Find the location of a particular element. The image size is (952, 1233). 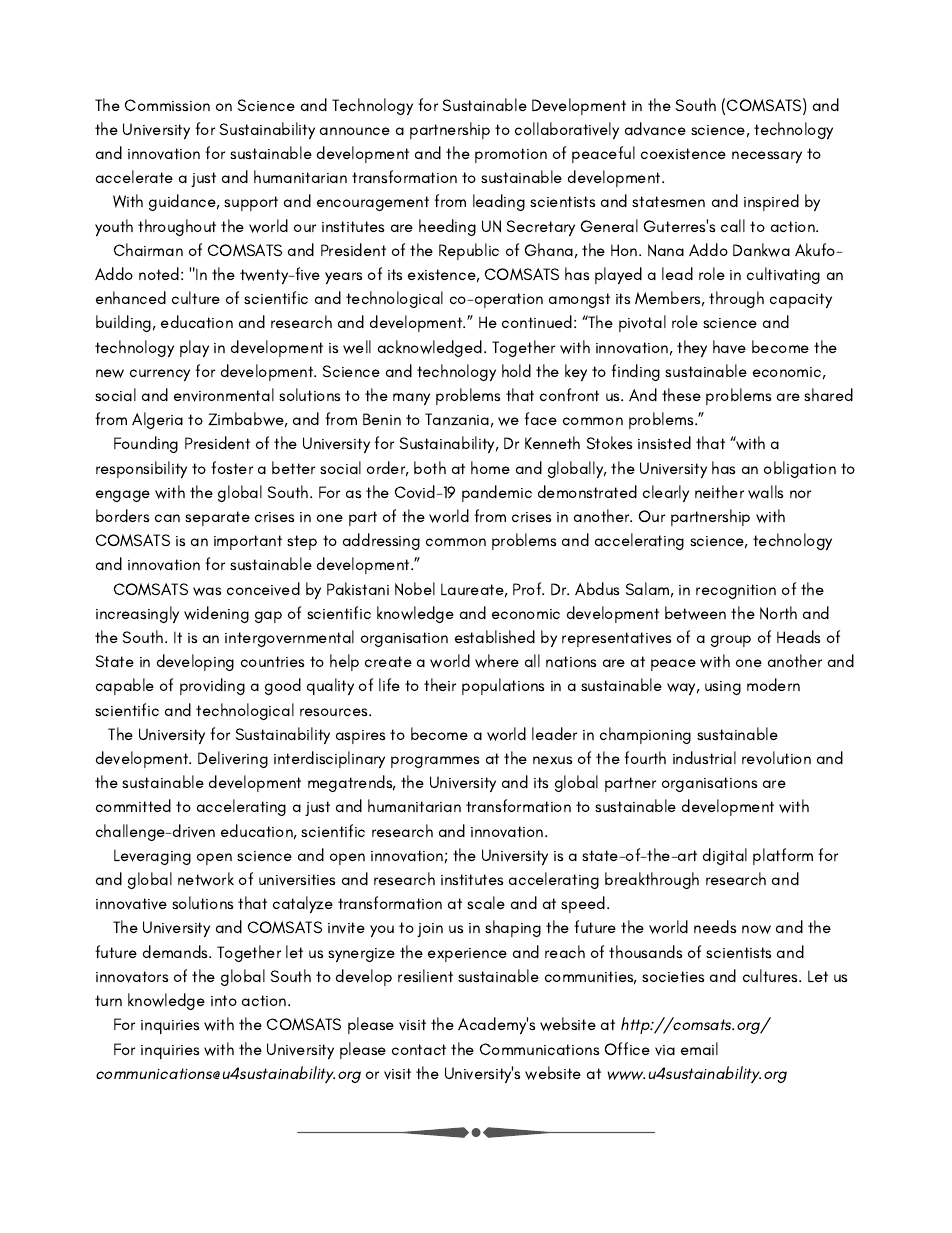

programmes is located at coordinates (435, 762).
